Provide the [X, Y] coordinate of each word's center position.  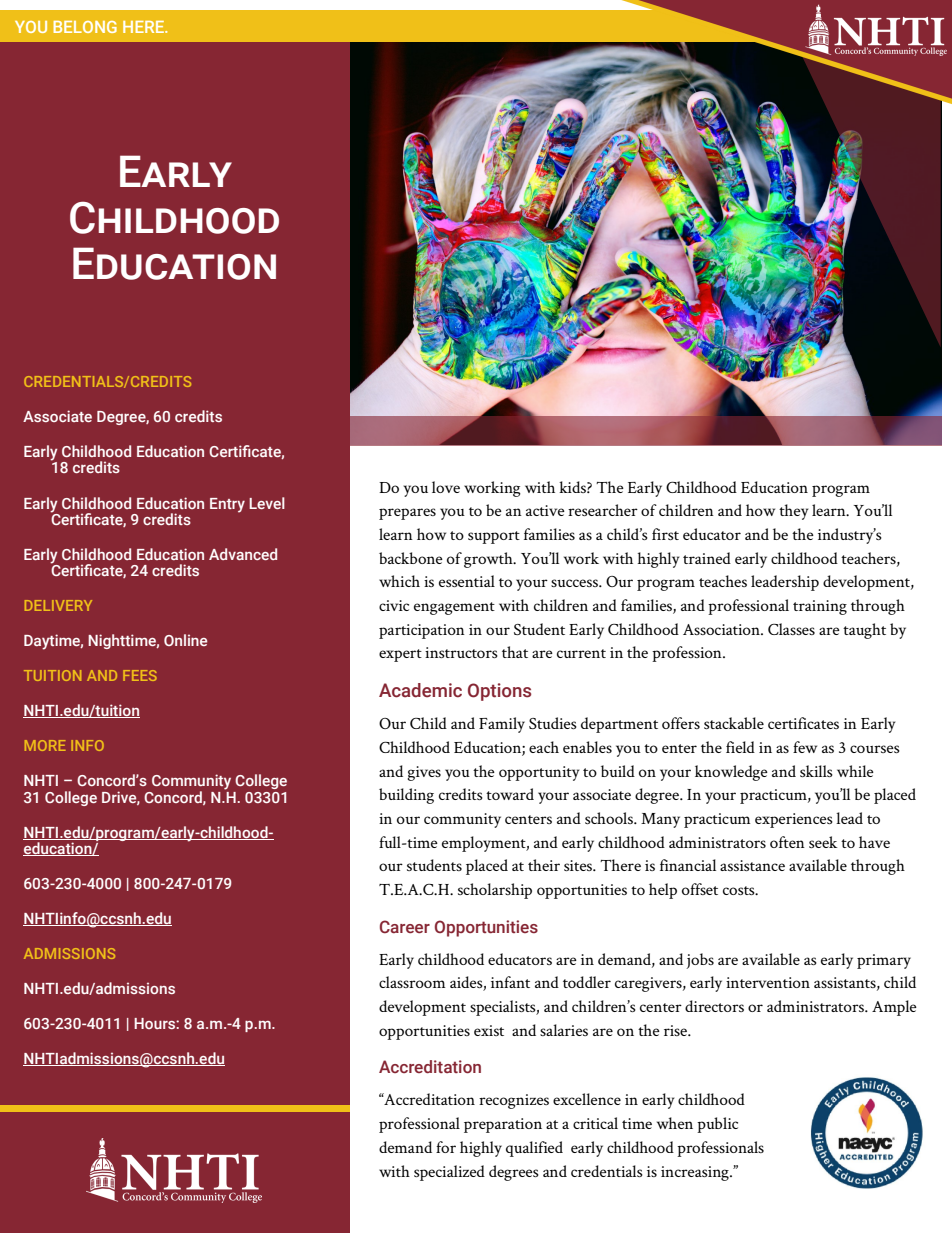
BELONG [85, 27]
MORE [45, 745]
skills [816, 771]
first [665, 534]
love [446, 487]
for [446, 1147]
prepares [407, 514]
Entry [227, 505]
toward [510, 794]
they [793, 512]
